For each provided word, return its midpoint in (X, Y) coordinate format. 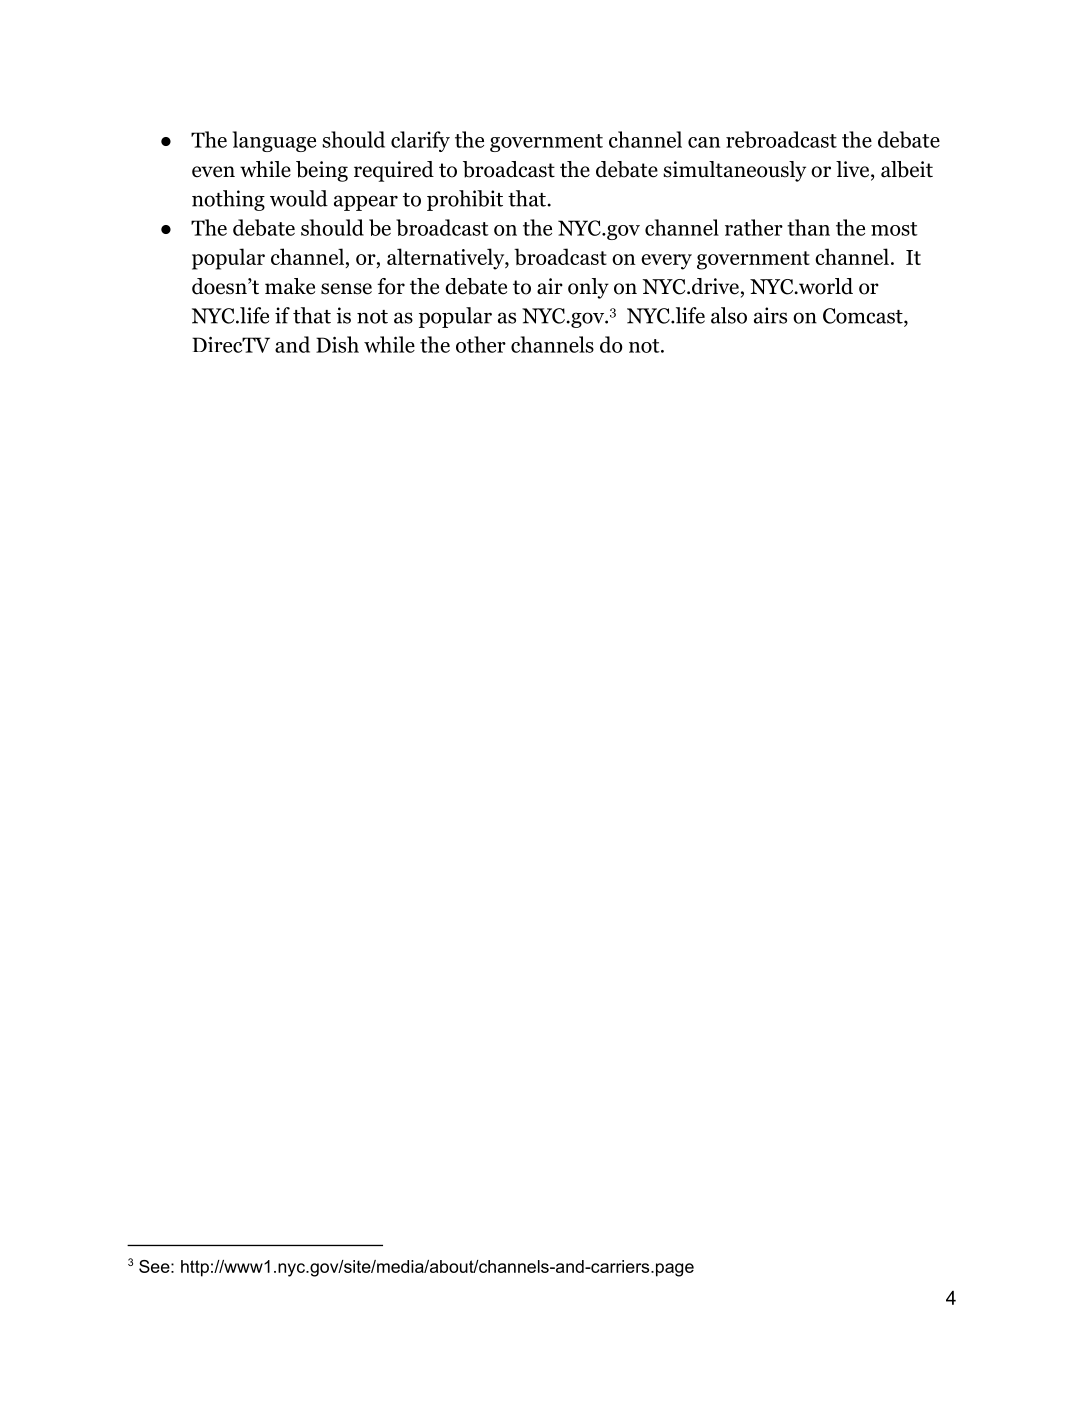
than (808, 227)
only (588, 288)
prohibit (465, 200)
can (704, 142)
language (274, 141)
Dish (337, 344)
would (299, 198)
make (290, 286)
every (666, 262)
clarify (420, 141)
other (481, 344)
